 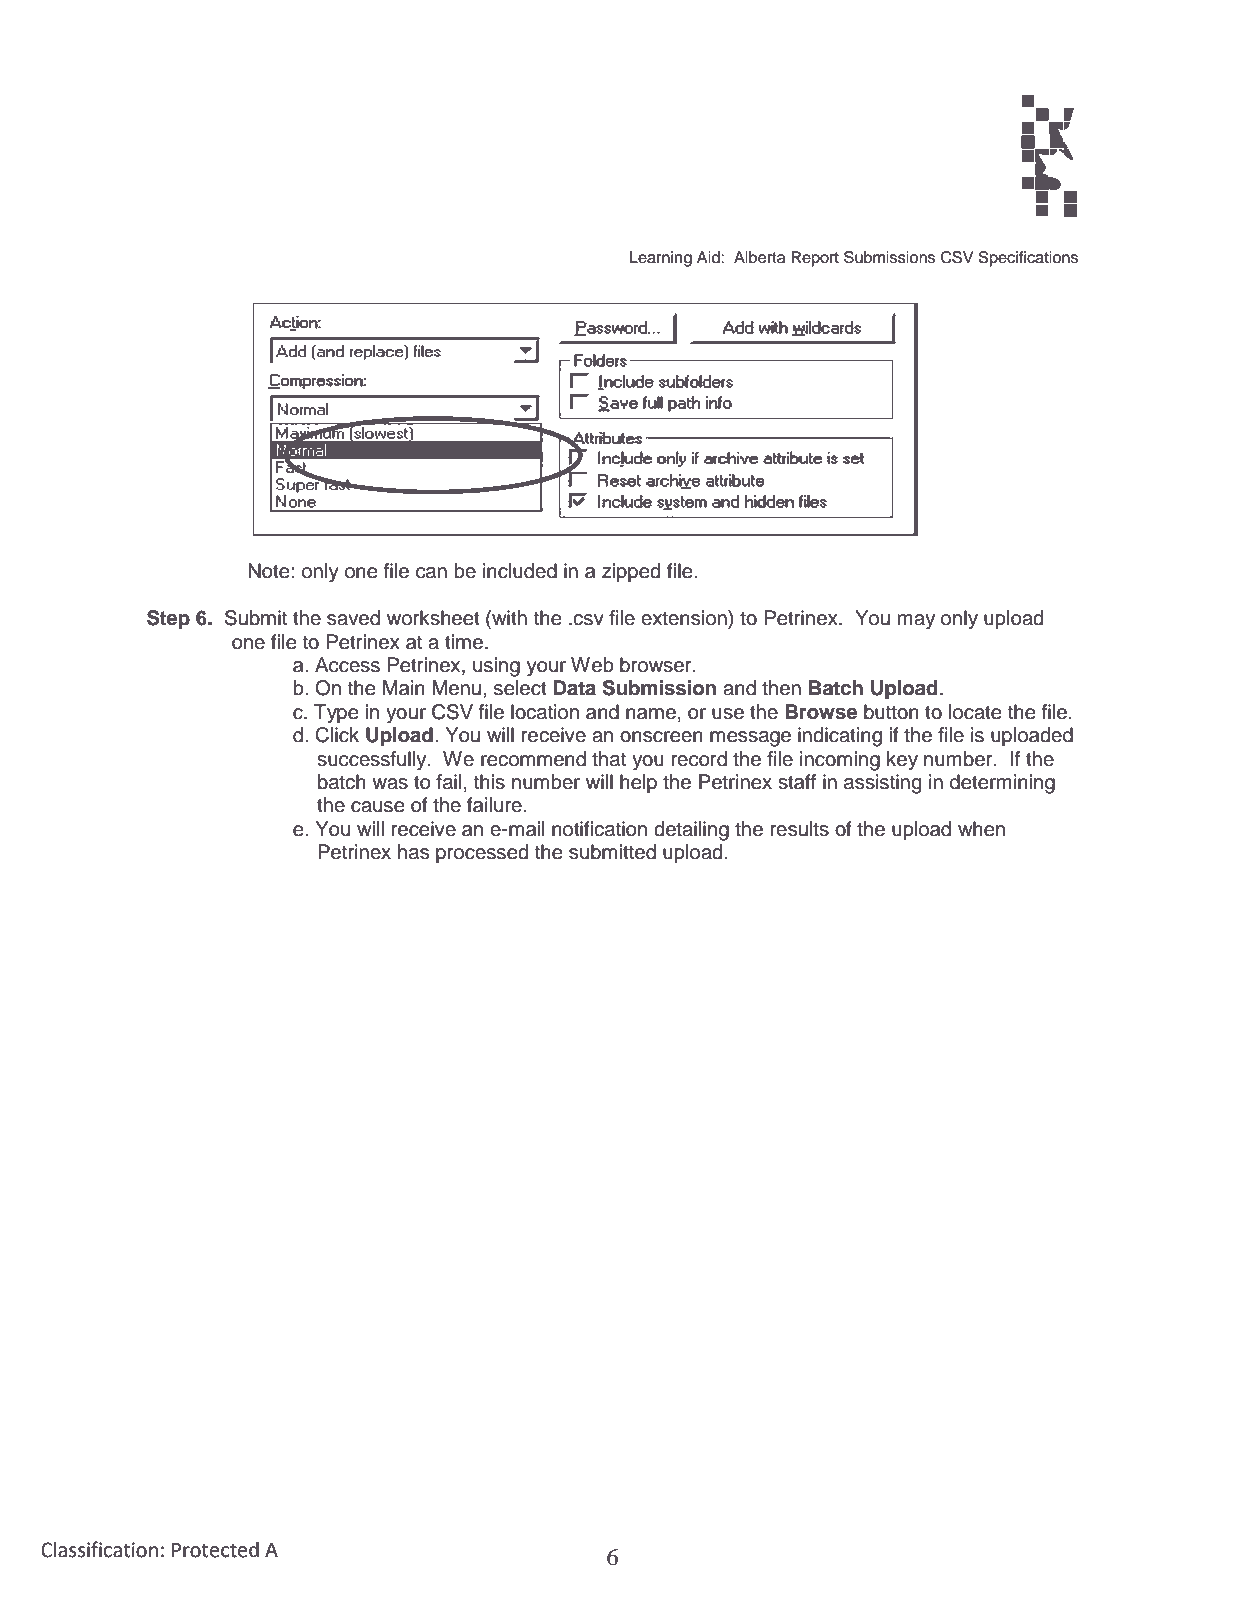 I want to click on Learning, so click(x=661, y=259).
